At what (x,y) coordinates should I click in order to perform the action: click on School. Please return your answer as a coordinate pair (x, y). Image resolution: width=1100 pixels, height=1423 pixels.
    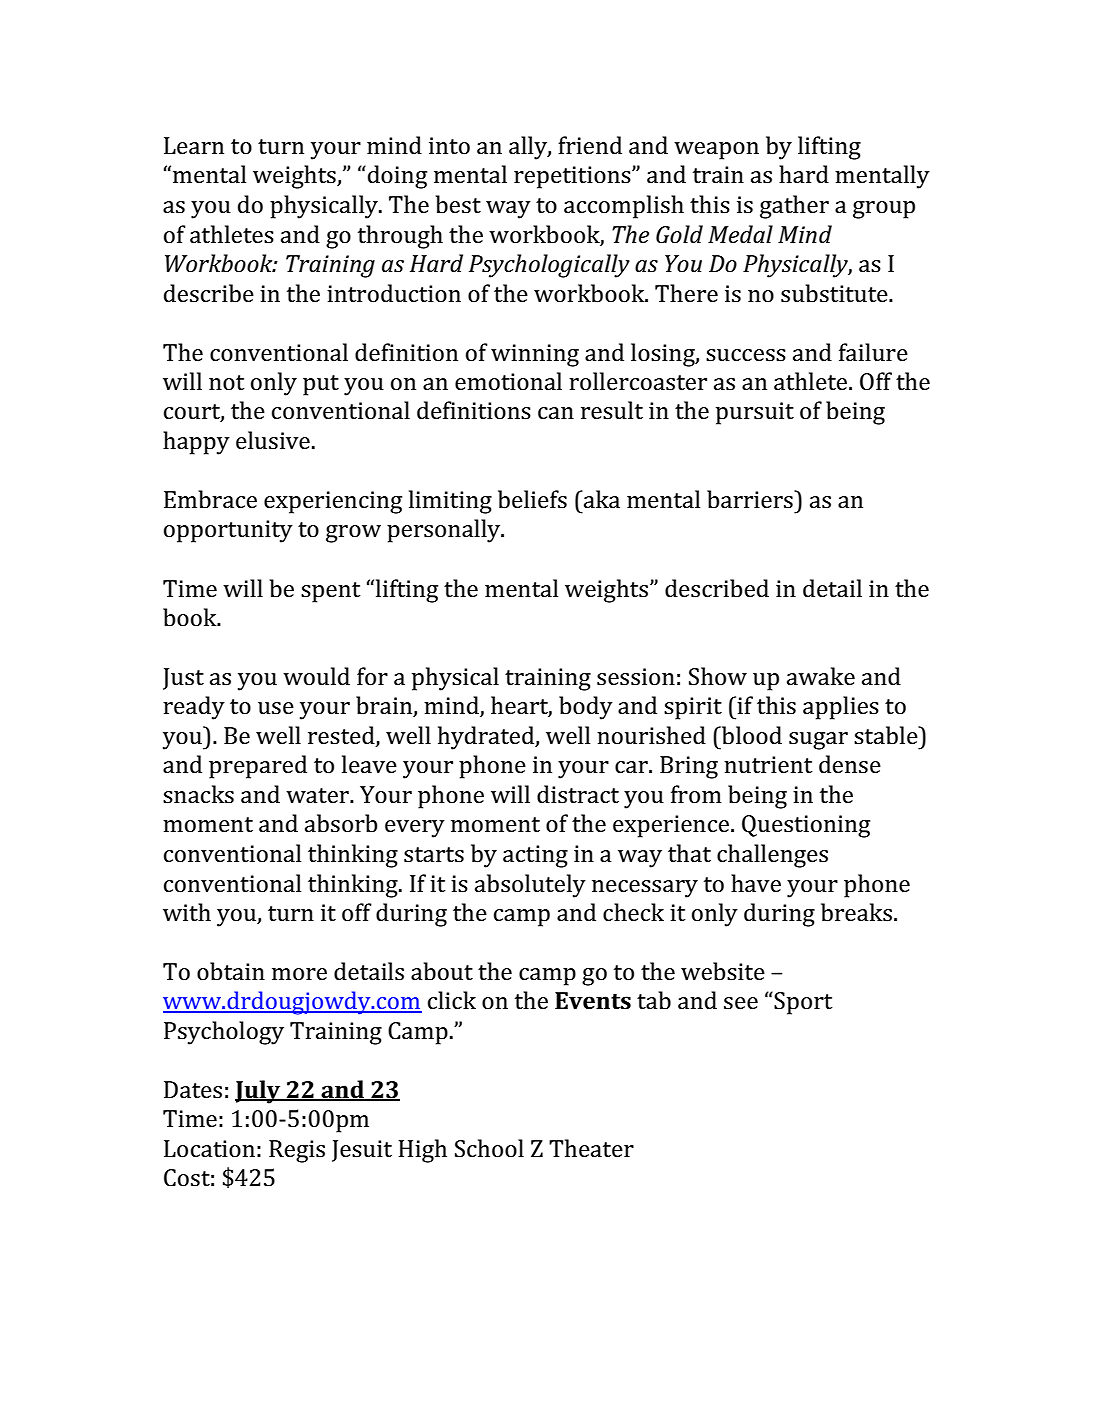
    Looking at the image, I should click on (489, 1148).
